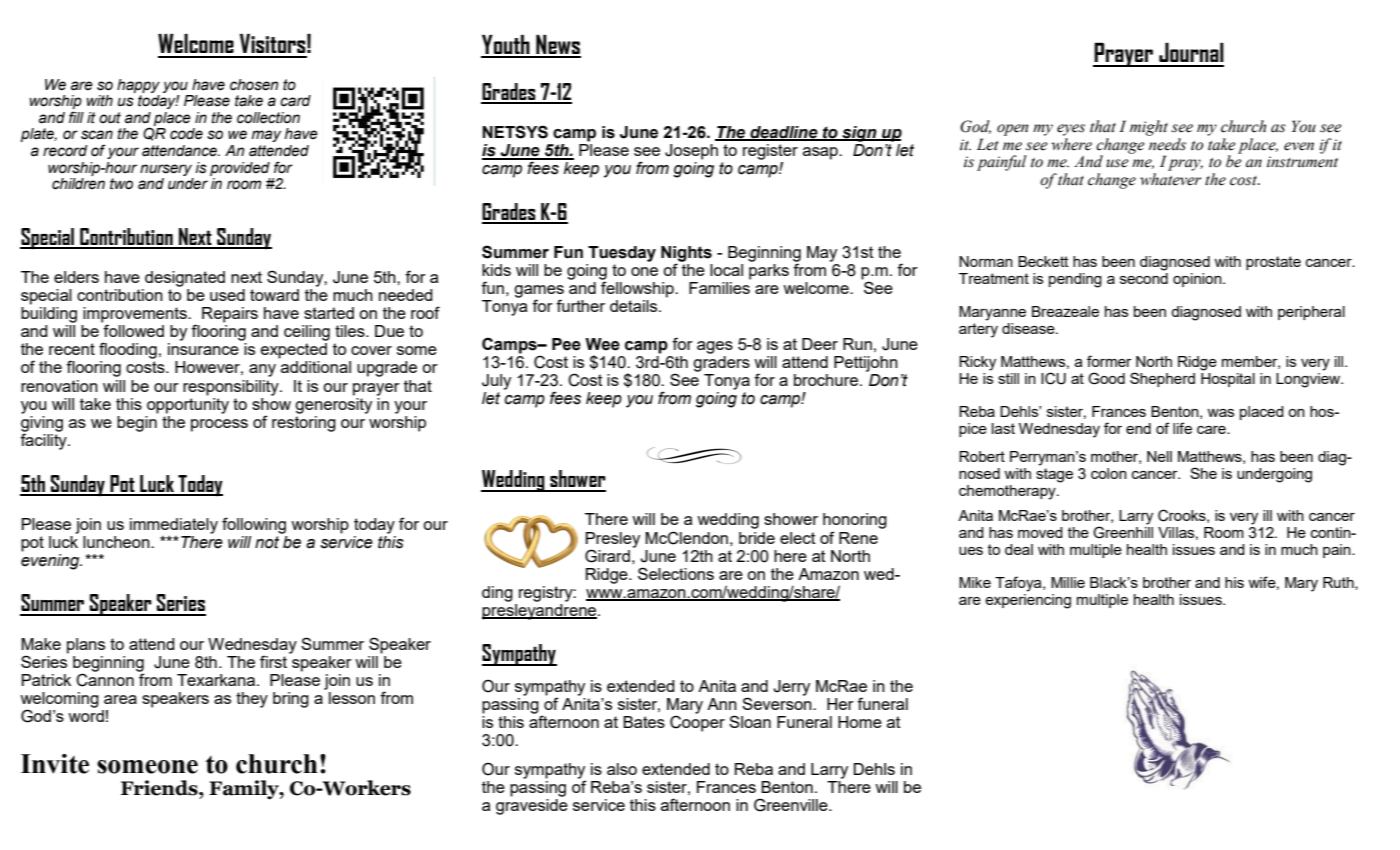  Describe the element at coordinates (160, 788) in the image. I see `Friends` at that location.
